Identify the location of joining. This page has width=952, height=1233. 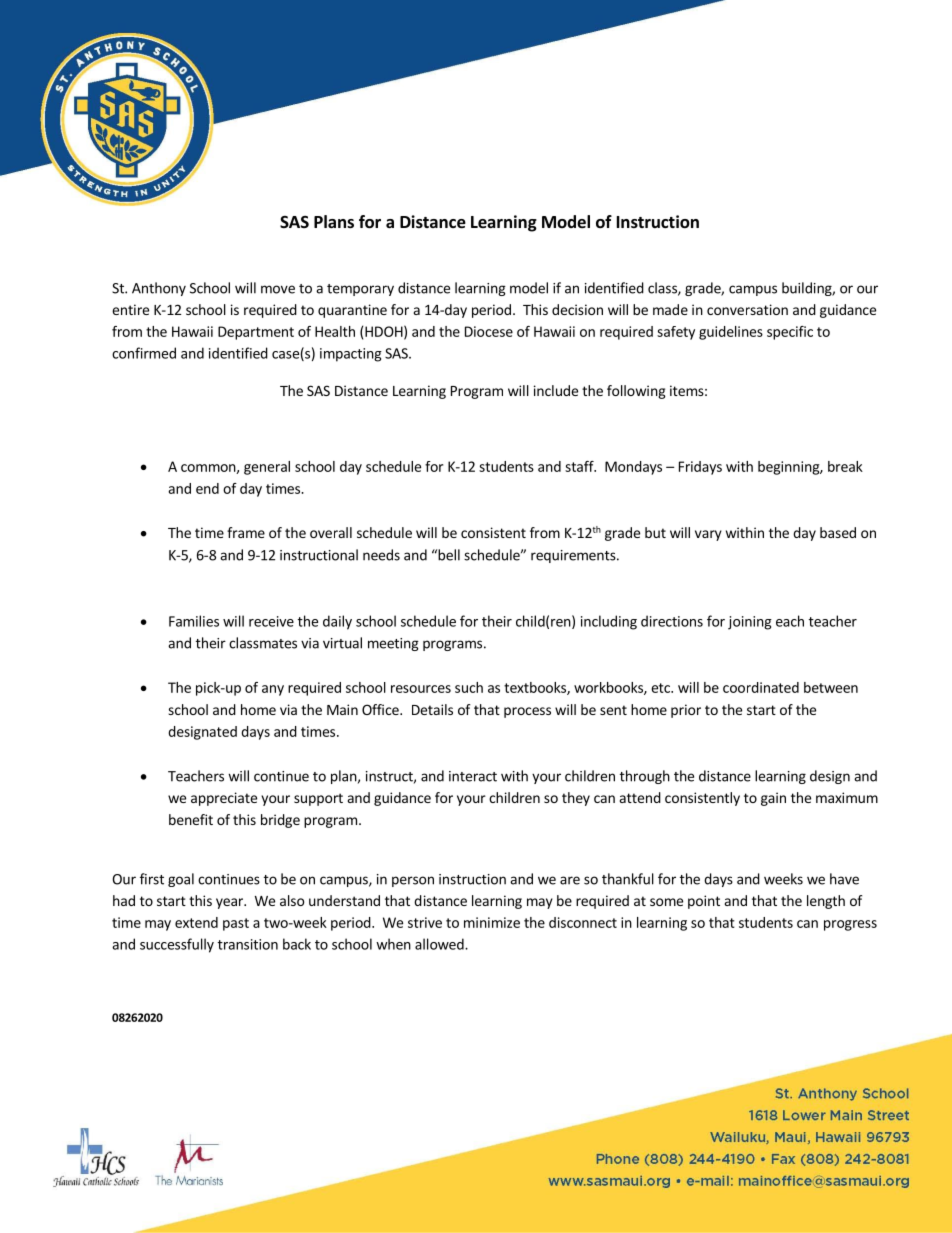
(750, 623).
